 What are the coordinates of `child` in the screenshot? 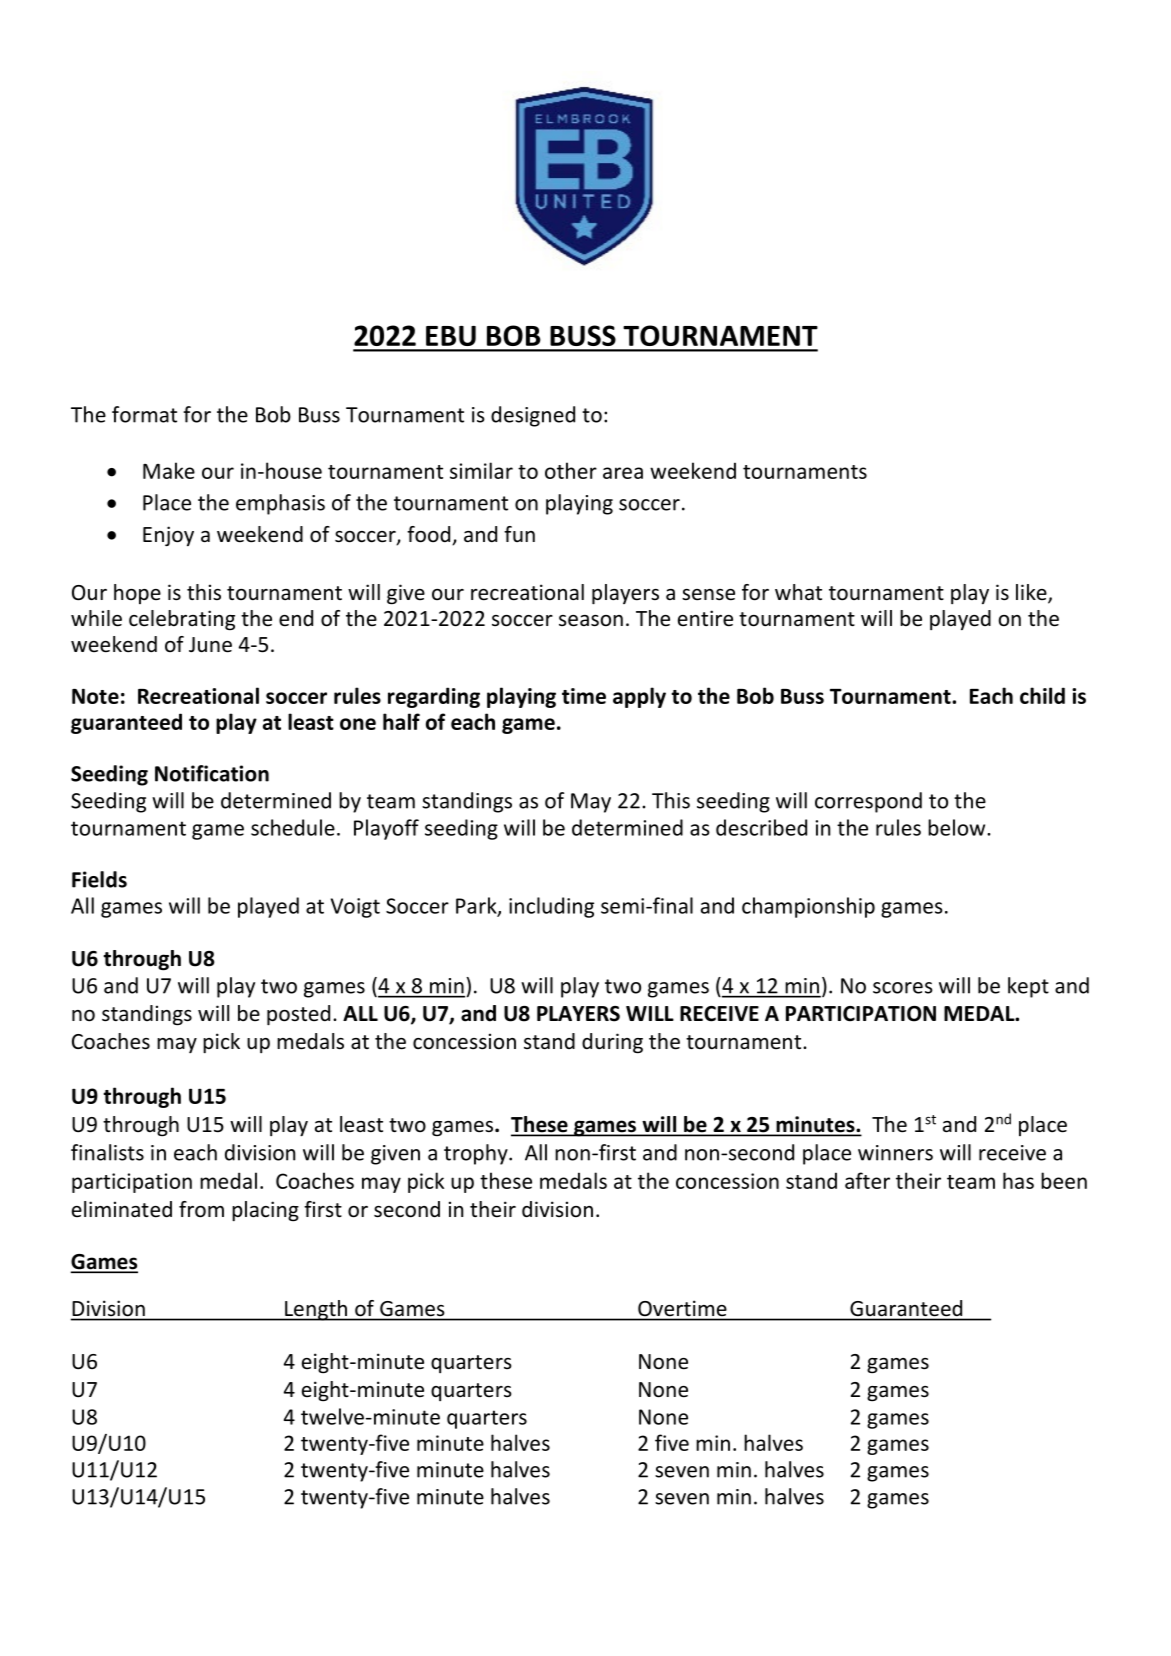 It's located at (1042, 695).
